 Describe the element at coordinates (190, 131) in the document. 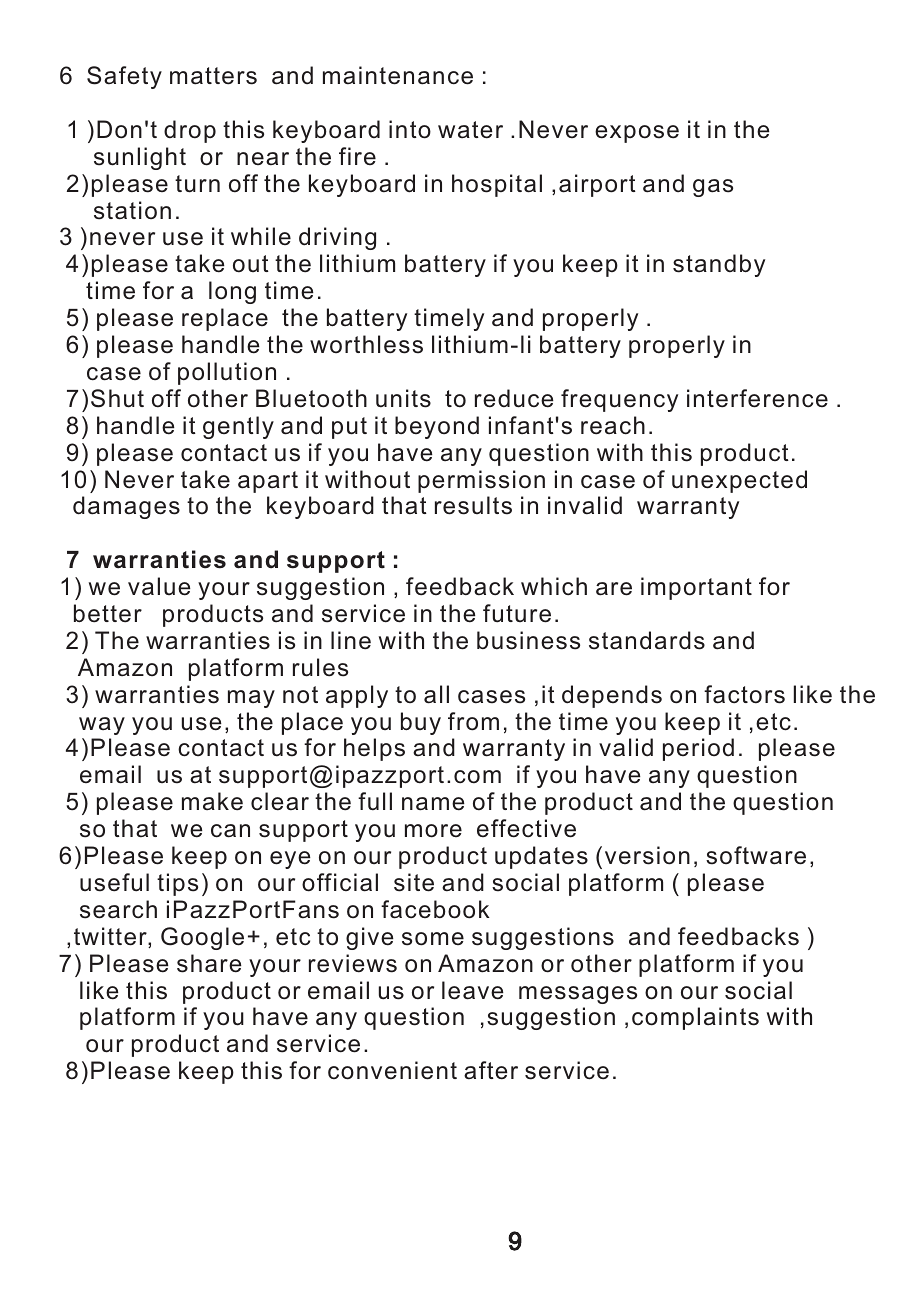

I see `drop` at that location.
